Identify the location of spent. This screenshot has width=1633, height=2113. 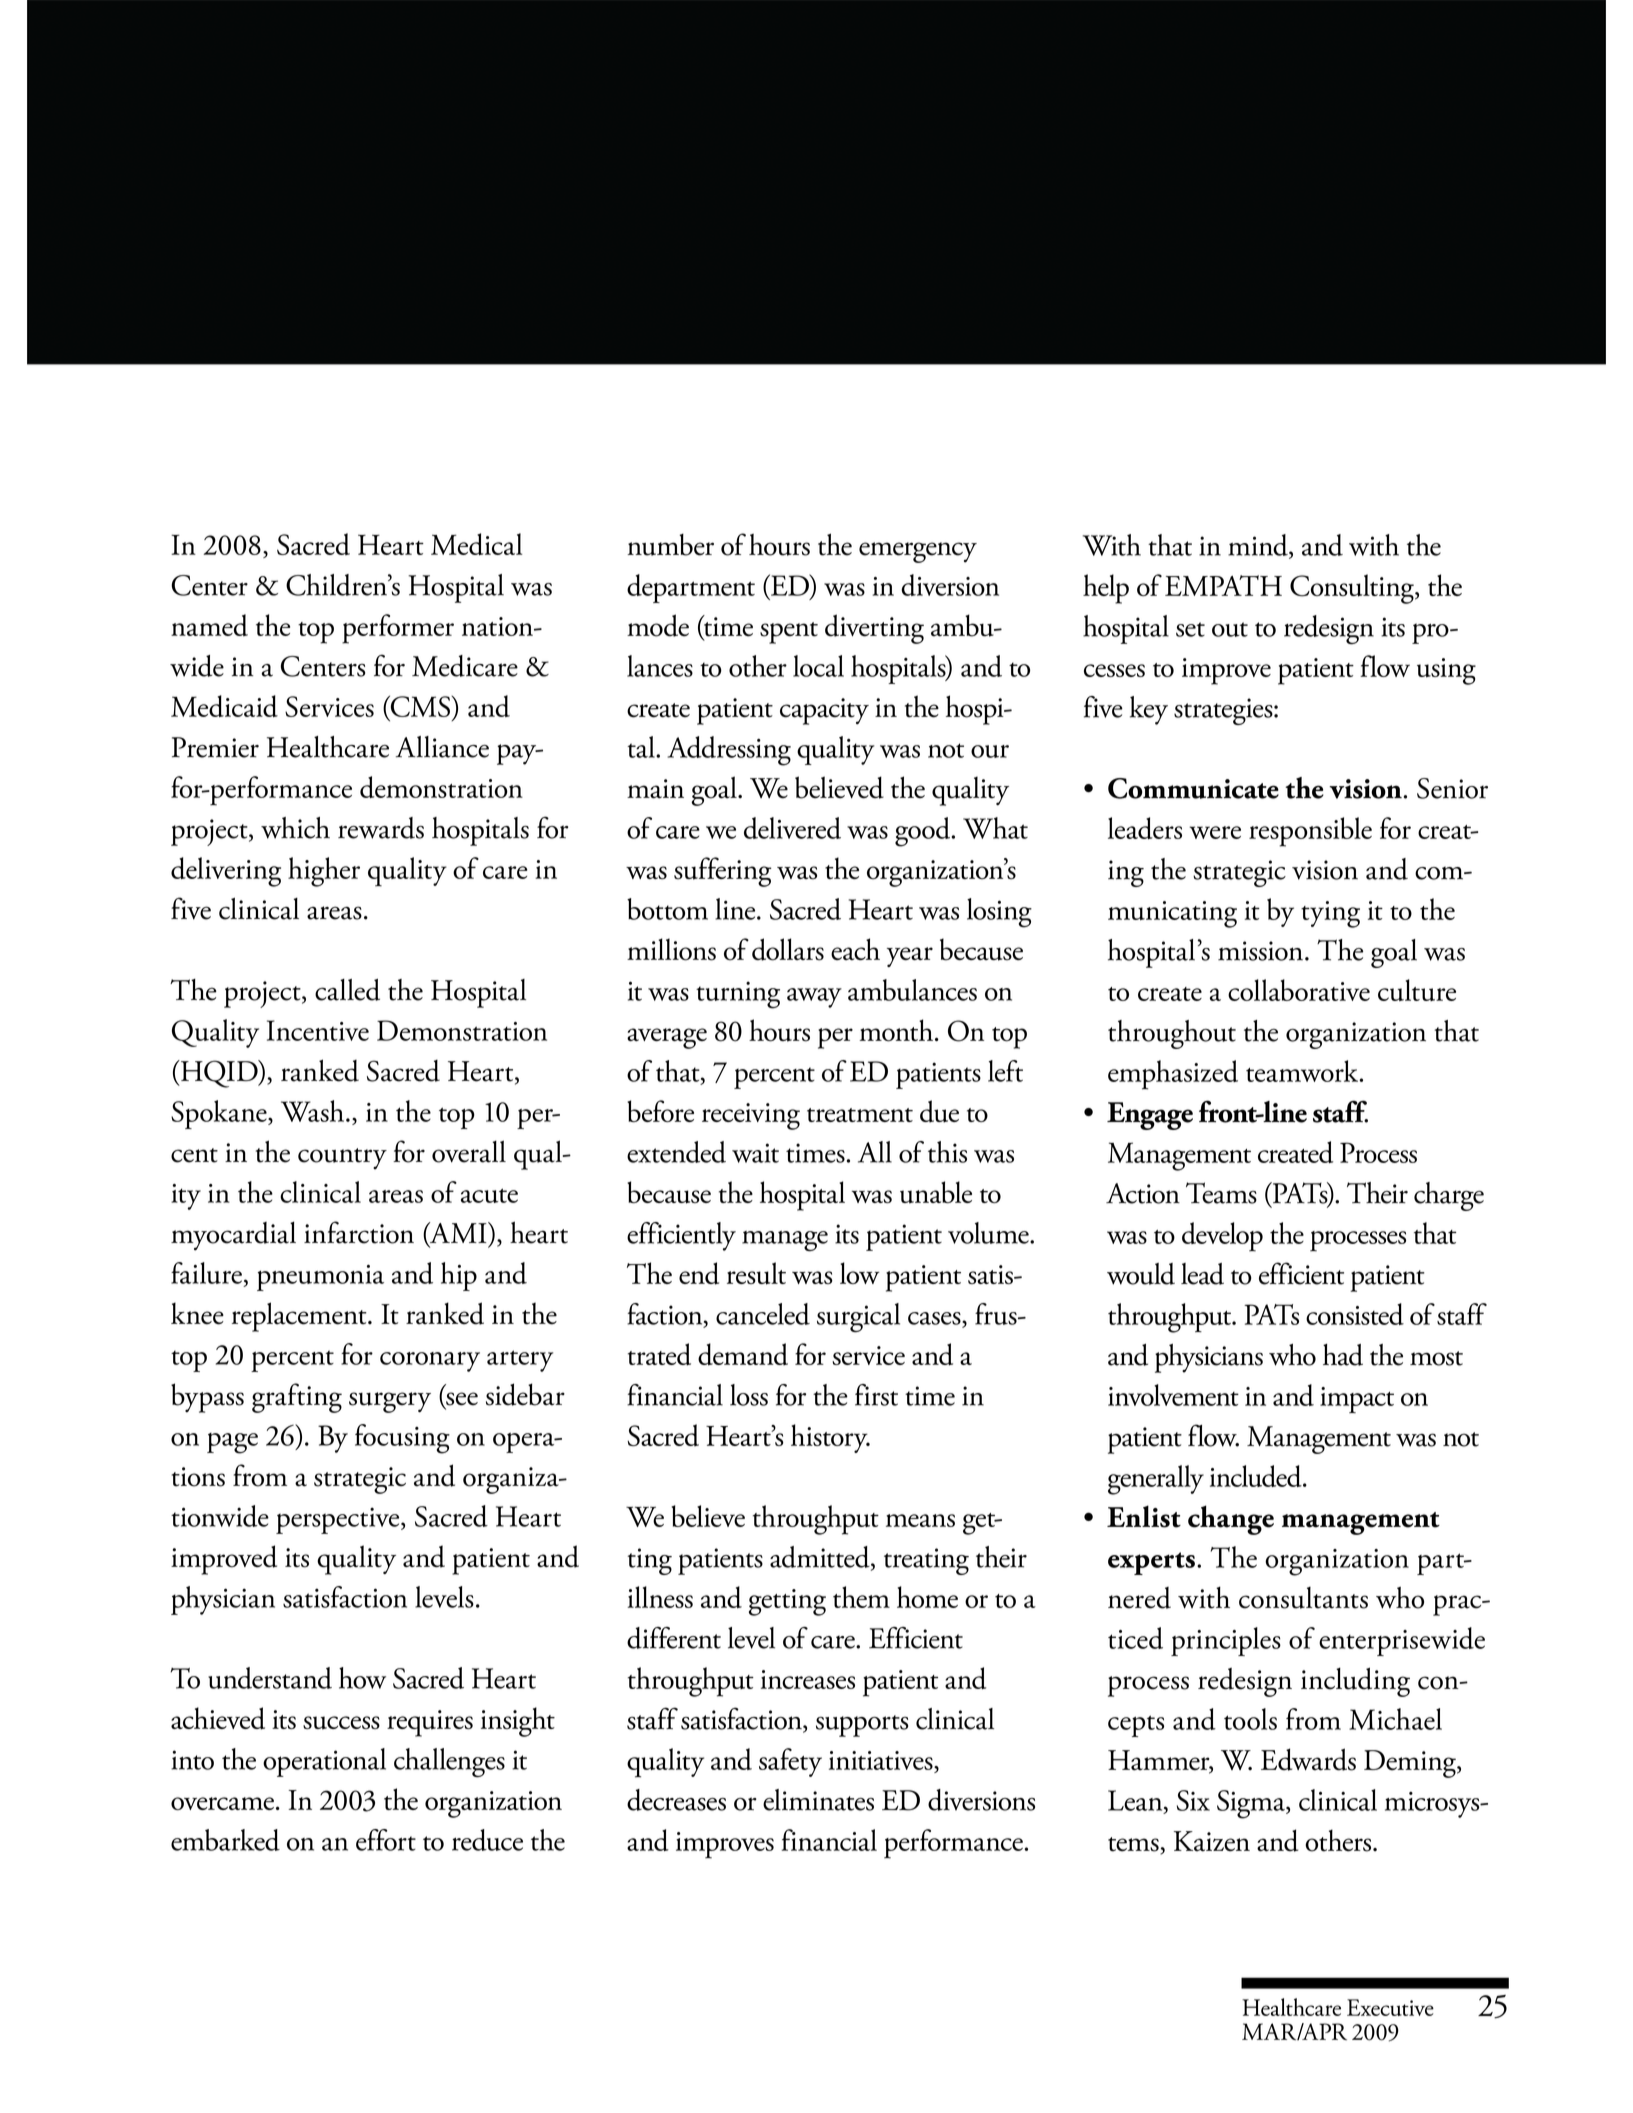
(789, 633).
